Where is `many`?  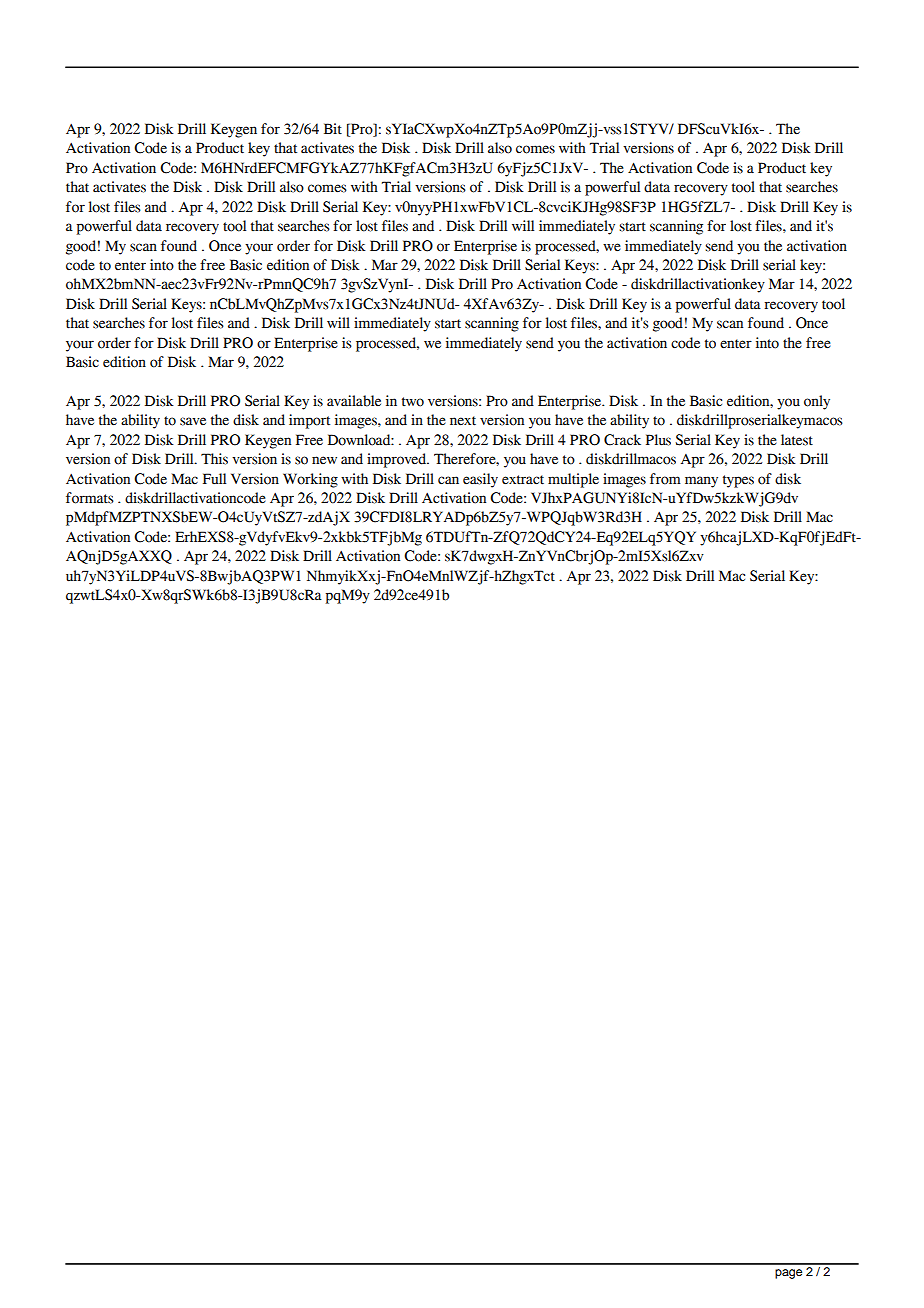 many is located at coordinates (701, 482).
